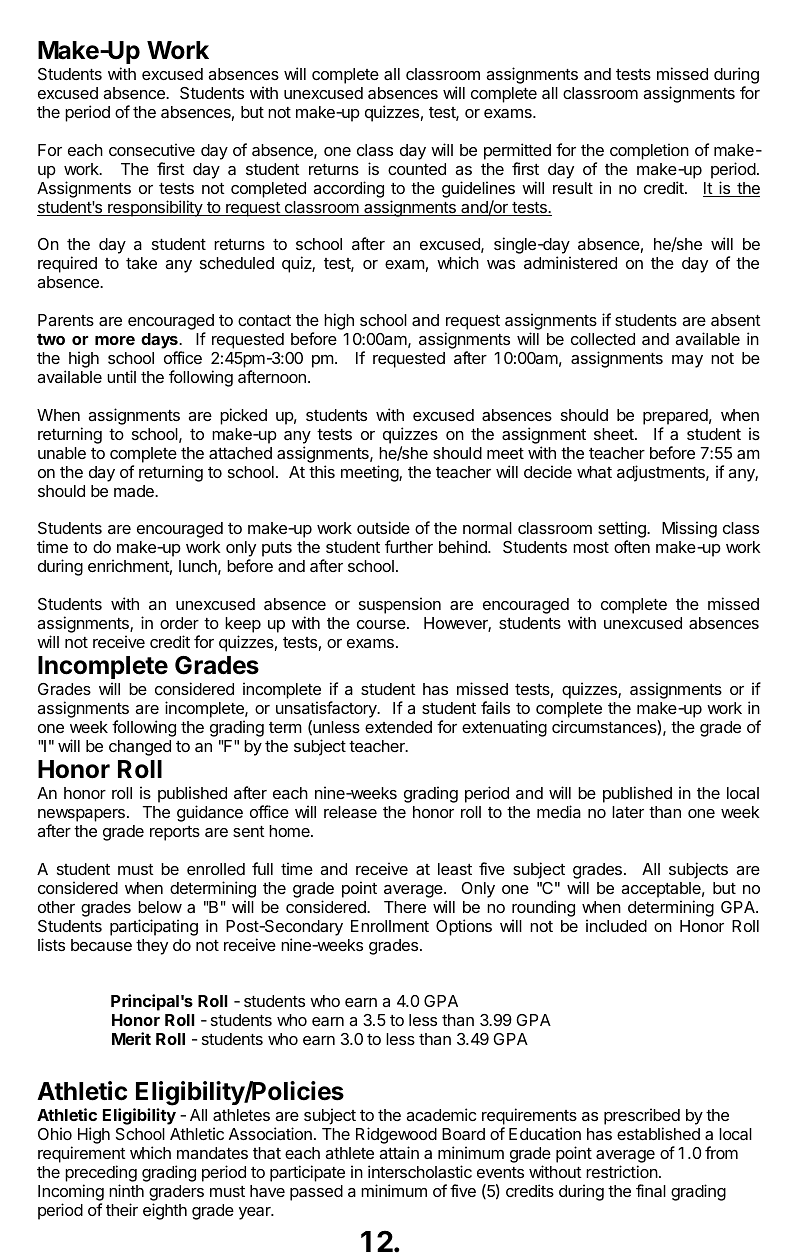 Image resolution: width=797 pixels, height=1259 pixels. What do you see at coordinates (121, 376) in the document?
I see `until` at bounding box center [121, 376].
